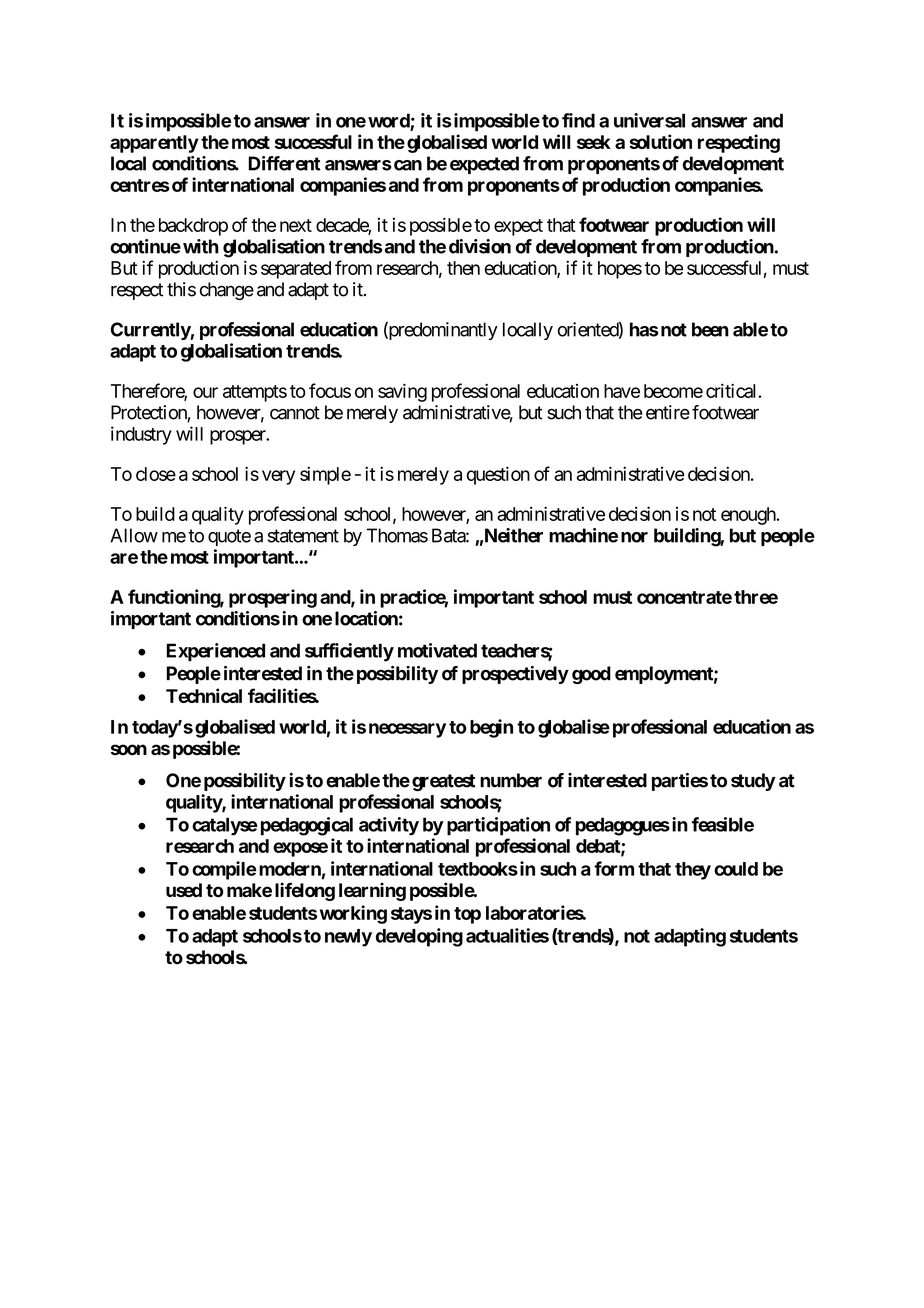  Describe the element at coordinates (578, 120) in the page. I see `find` at that location.
